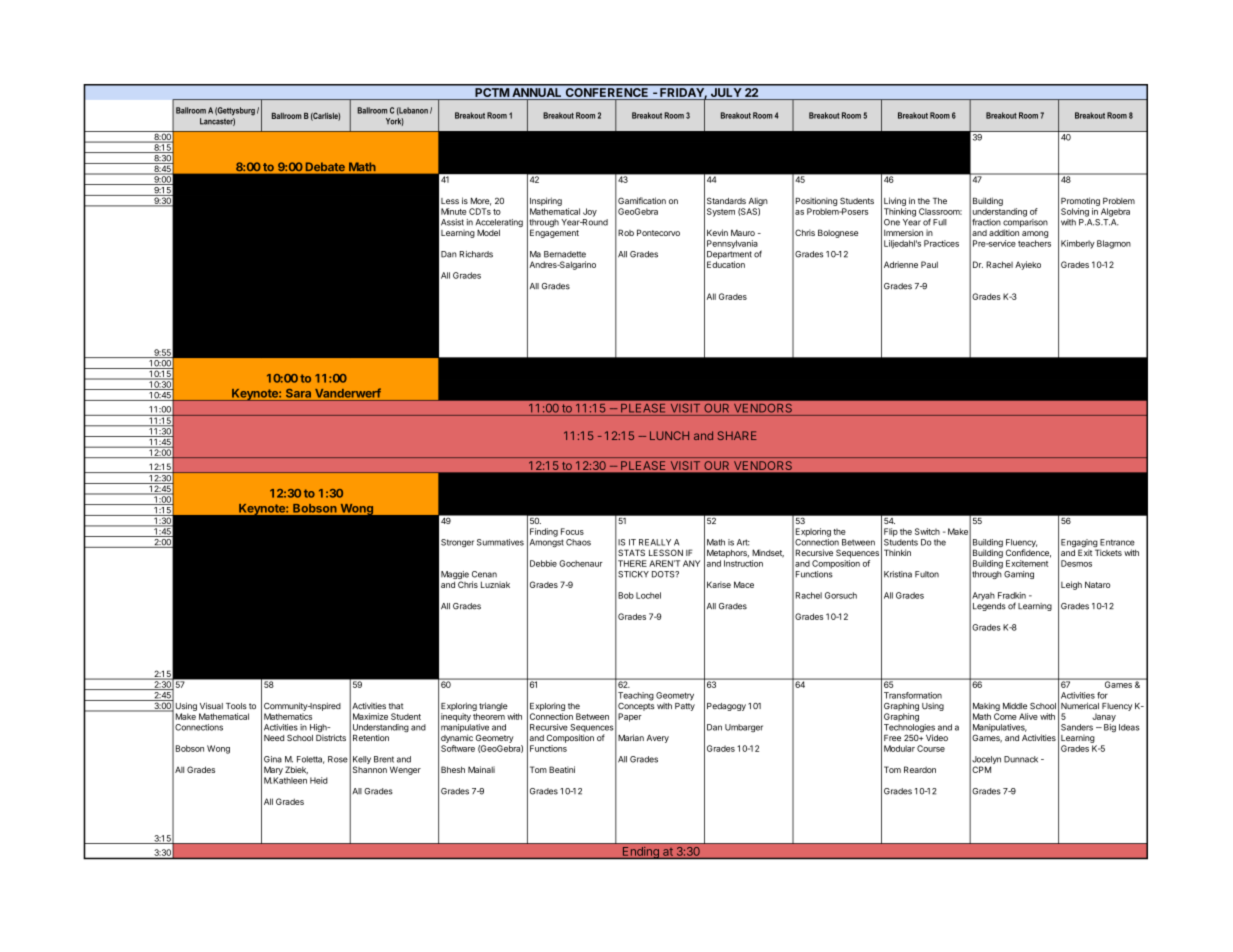 This screenshot has height=952, width=1233. Describe the element at coordinates (669, 435) in the screenshot. I see `LUNCH` at that location.
